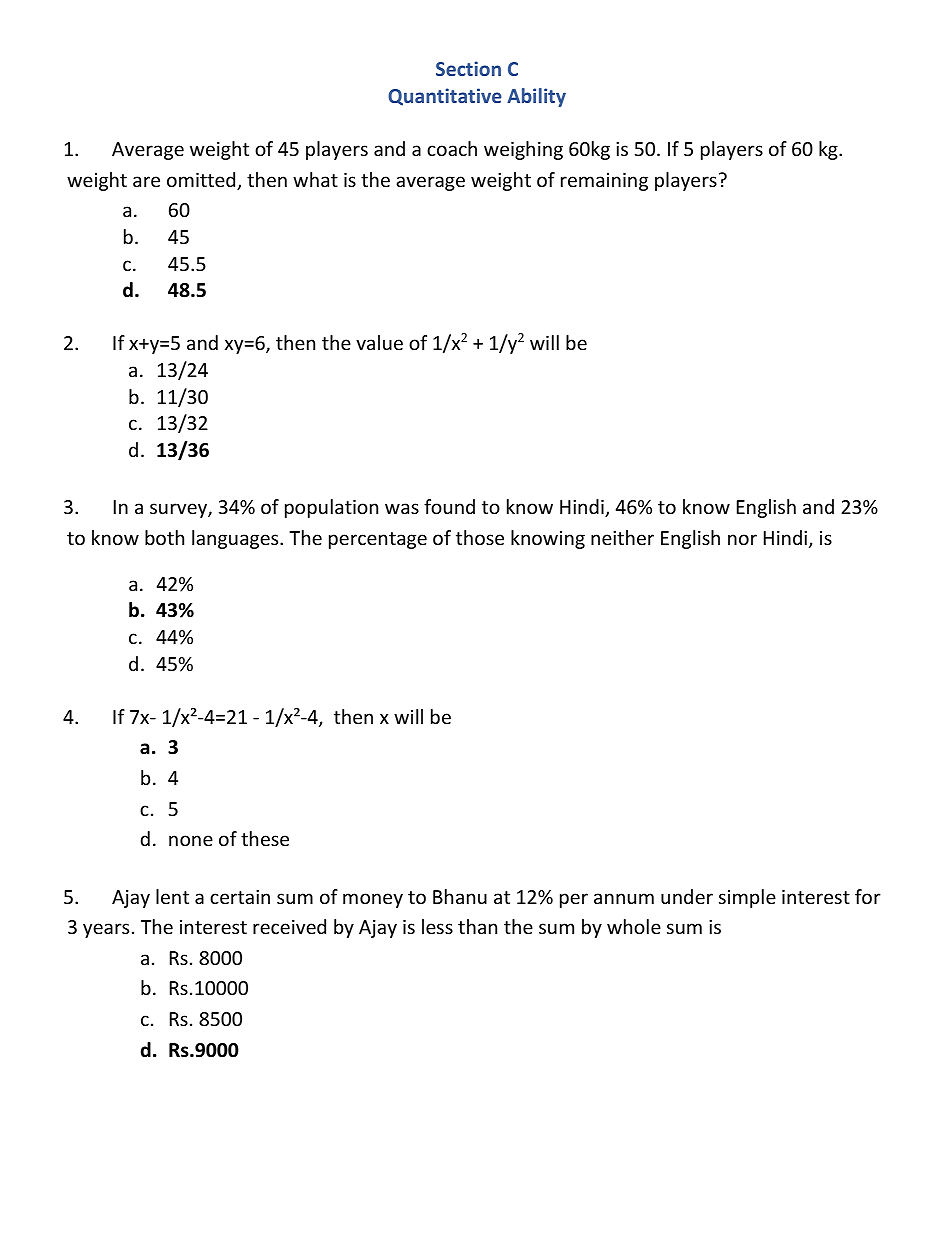 This screenshot has width=952, height=1233. Describe the element at coordinates (480, 537) in the screenshot. I see `those` at that location.
